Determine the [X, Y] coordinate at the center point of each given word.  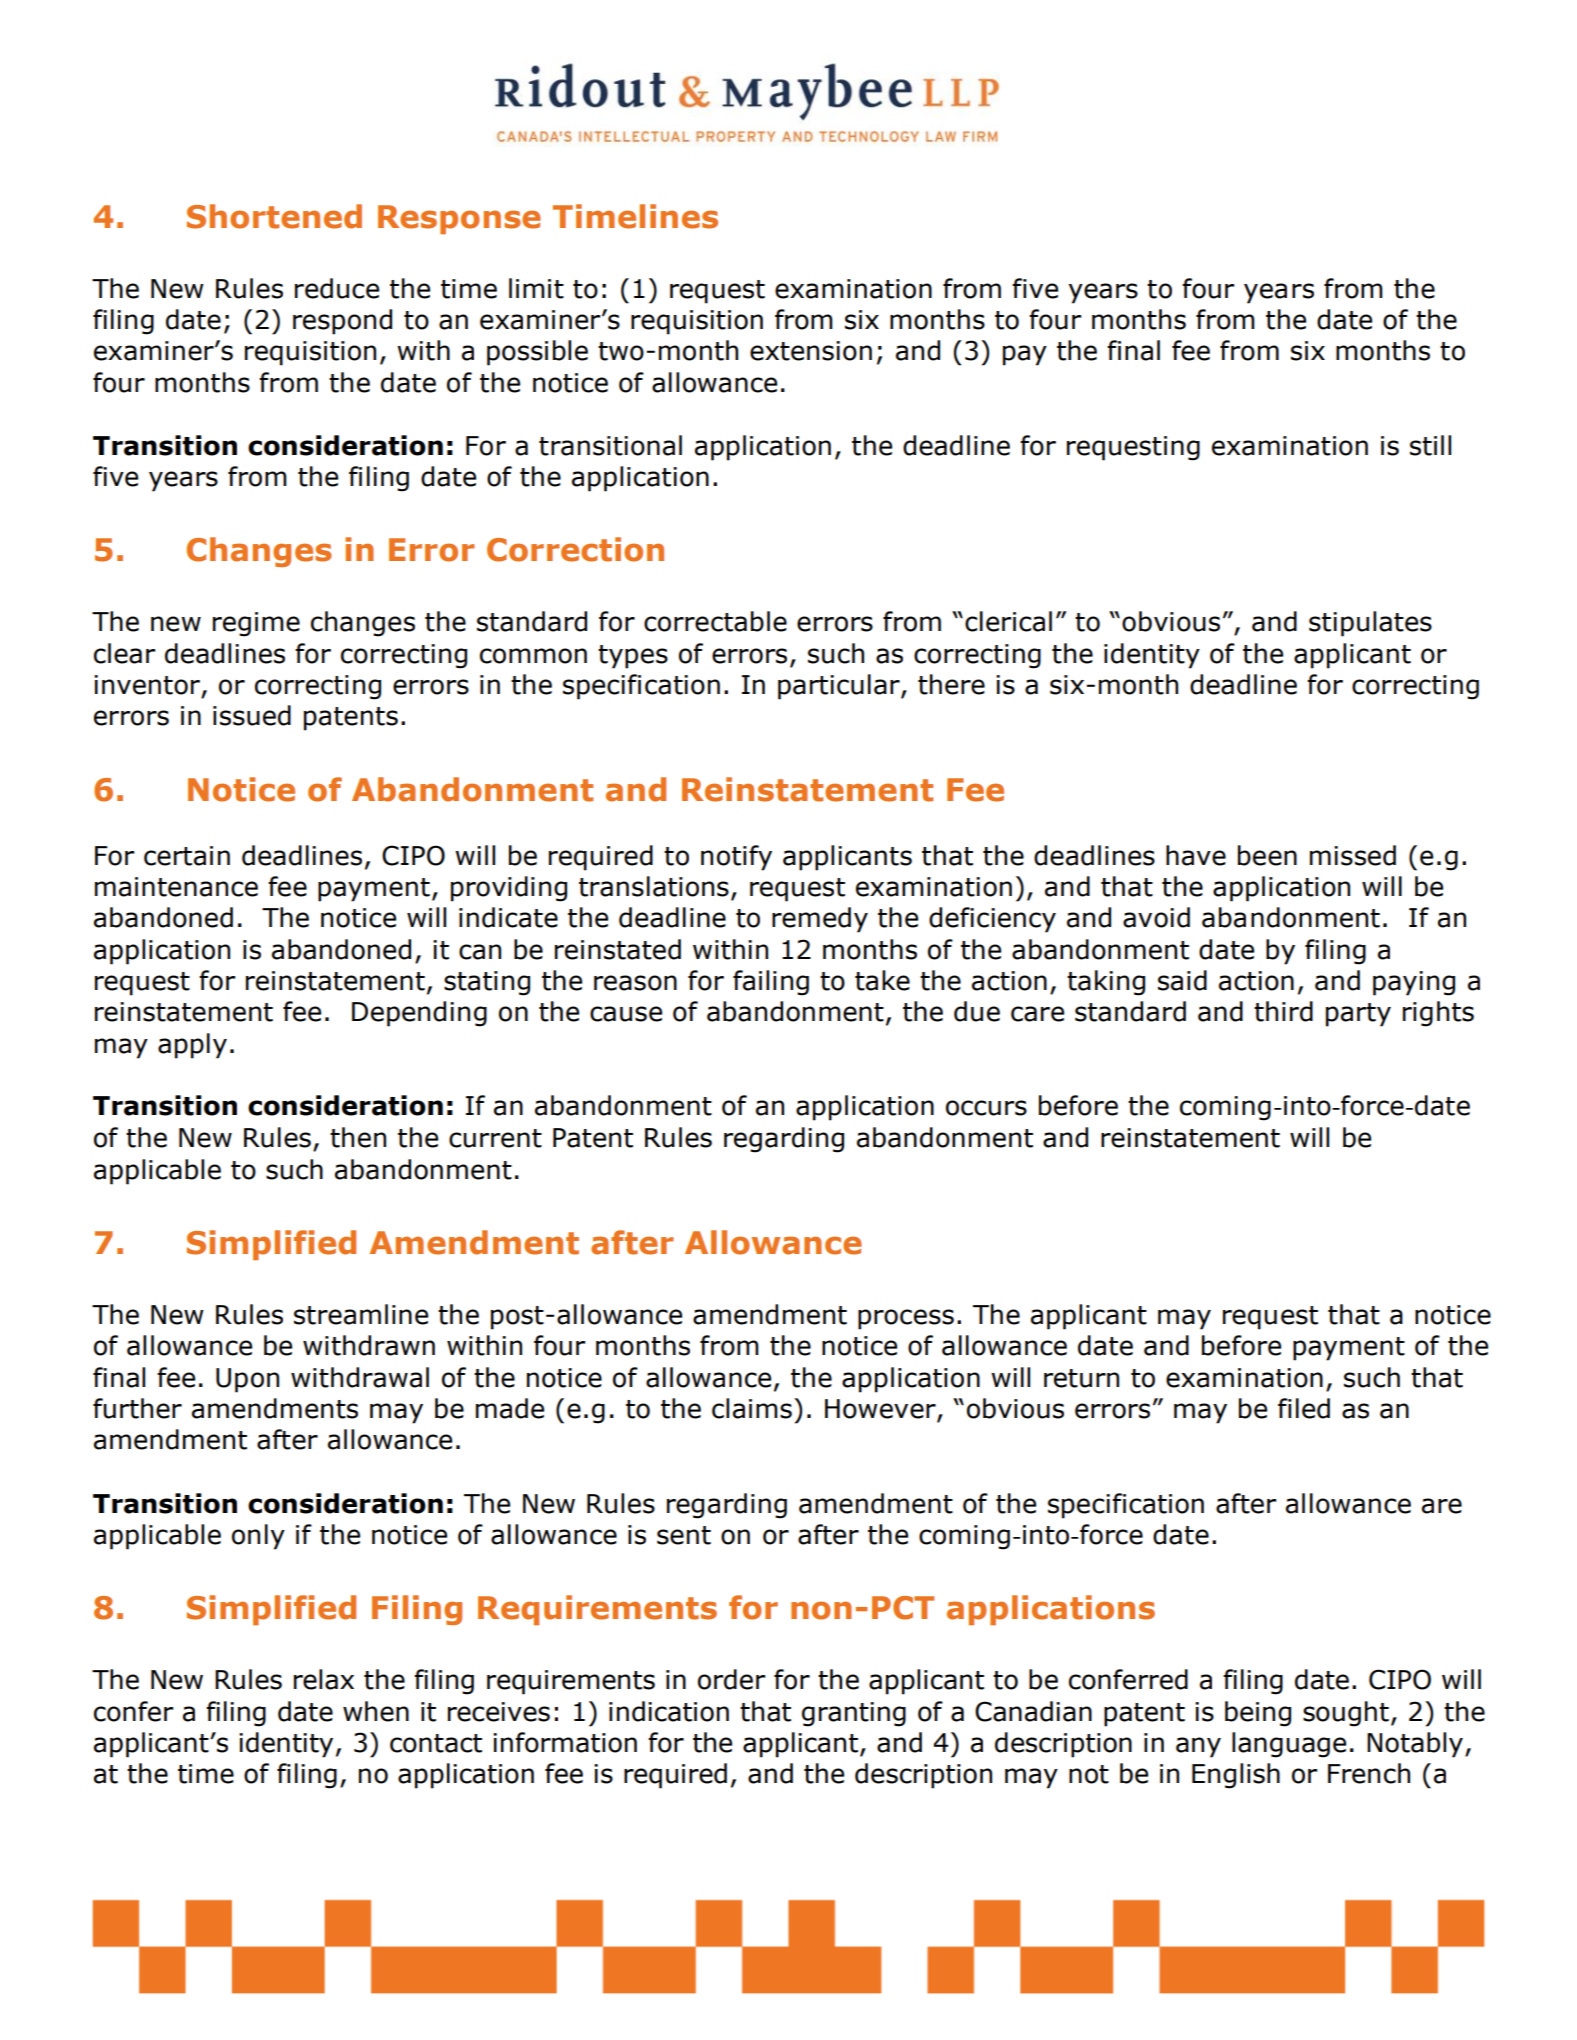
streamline [361, 1314]
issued [252, 715]
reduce [337, 288]
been [1267, 855]
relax [324, 1679]
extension [811, 351]
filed [1304, 1408]
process [906, 1319]
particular [840, 687]
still [1430, 445]
